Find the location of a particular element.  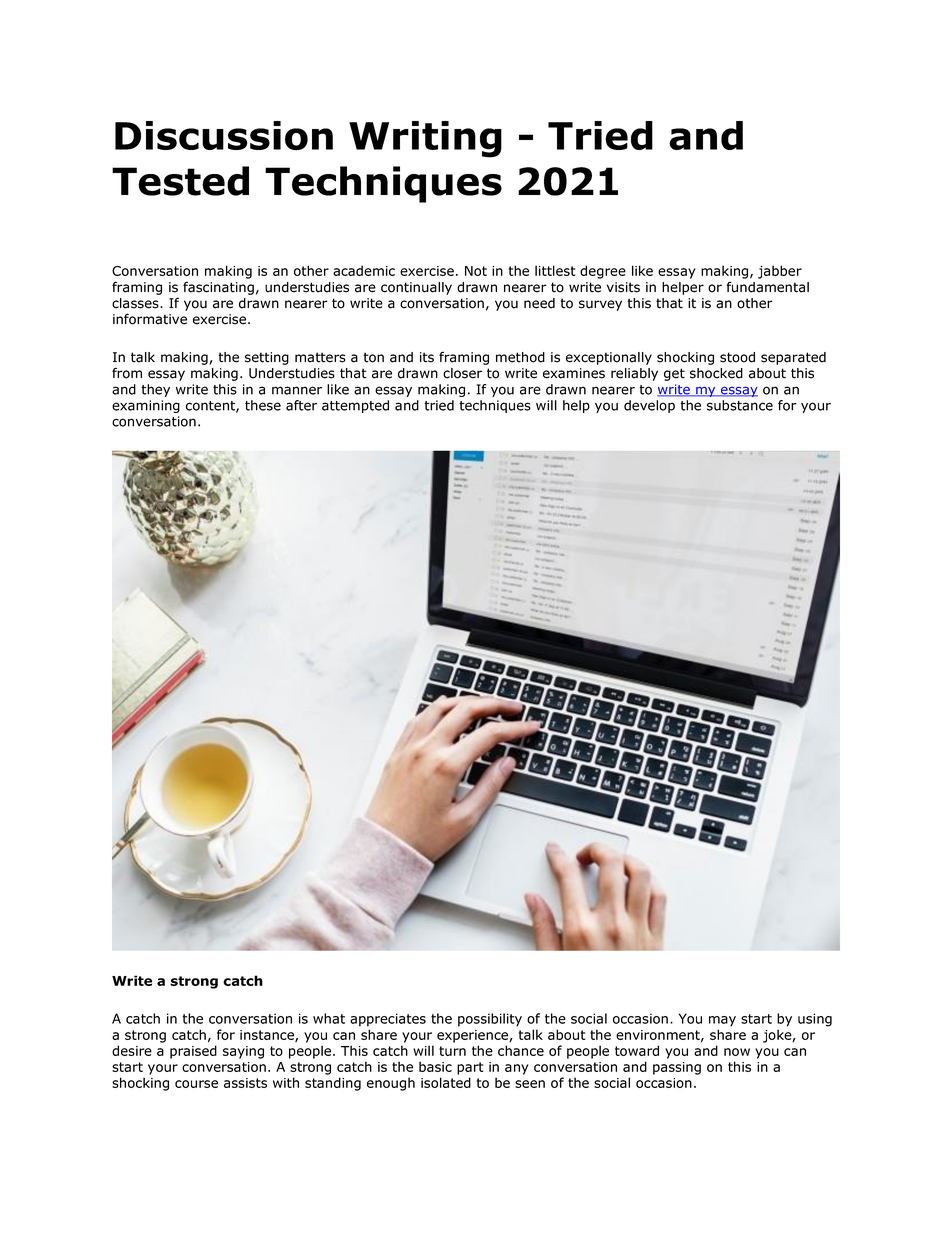

these is located at coordinates (263, 405).
